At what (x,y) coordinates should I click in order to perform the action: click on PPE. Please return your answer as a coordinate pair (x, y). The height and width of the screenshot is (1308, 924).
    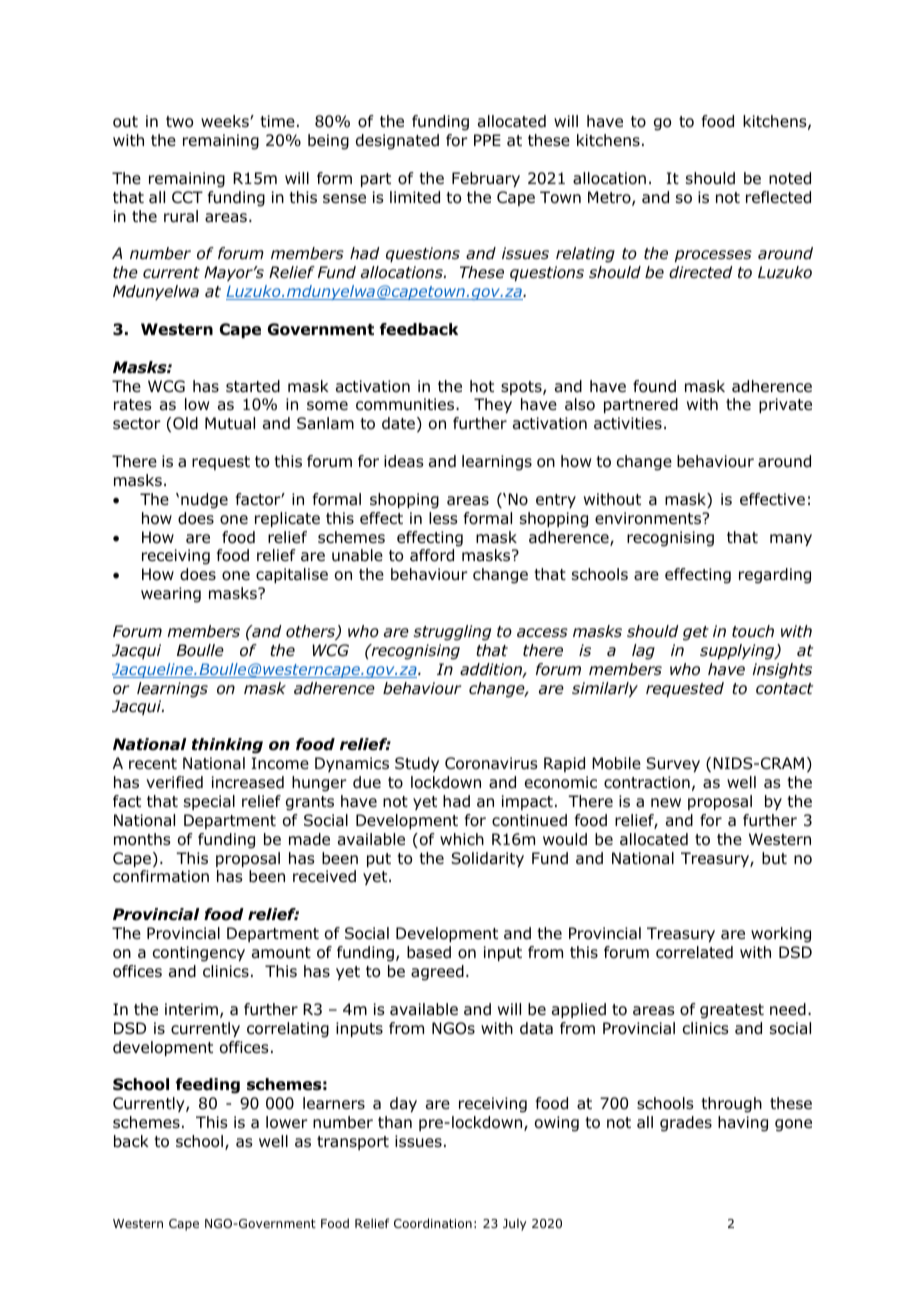
    Looking at the image, I should click on (487, 140).
